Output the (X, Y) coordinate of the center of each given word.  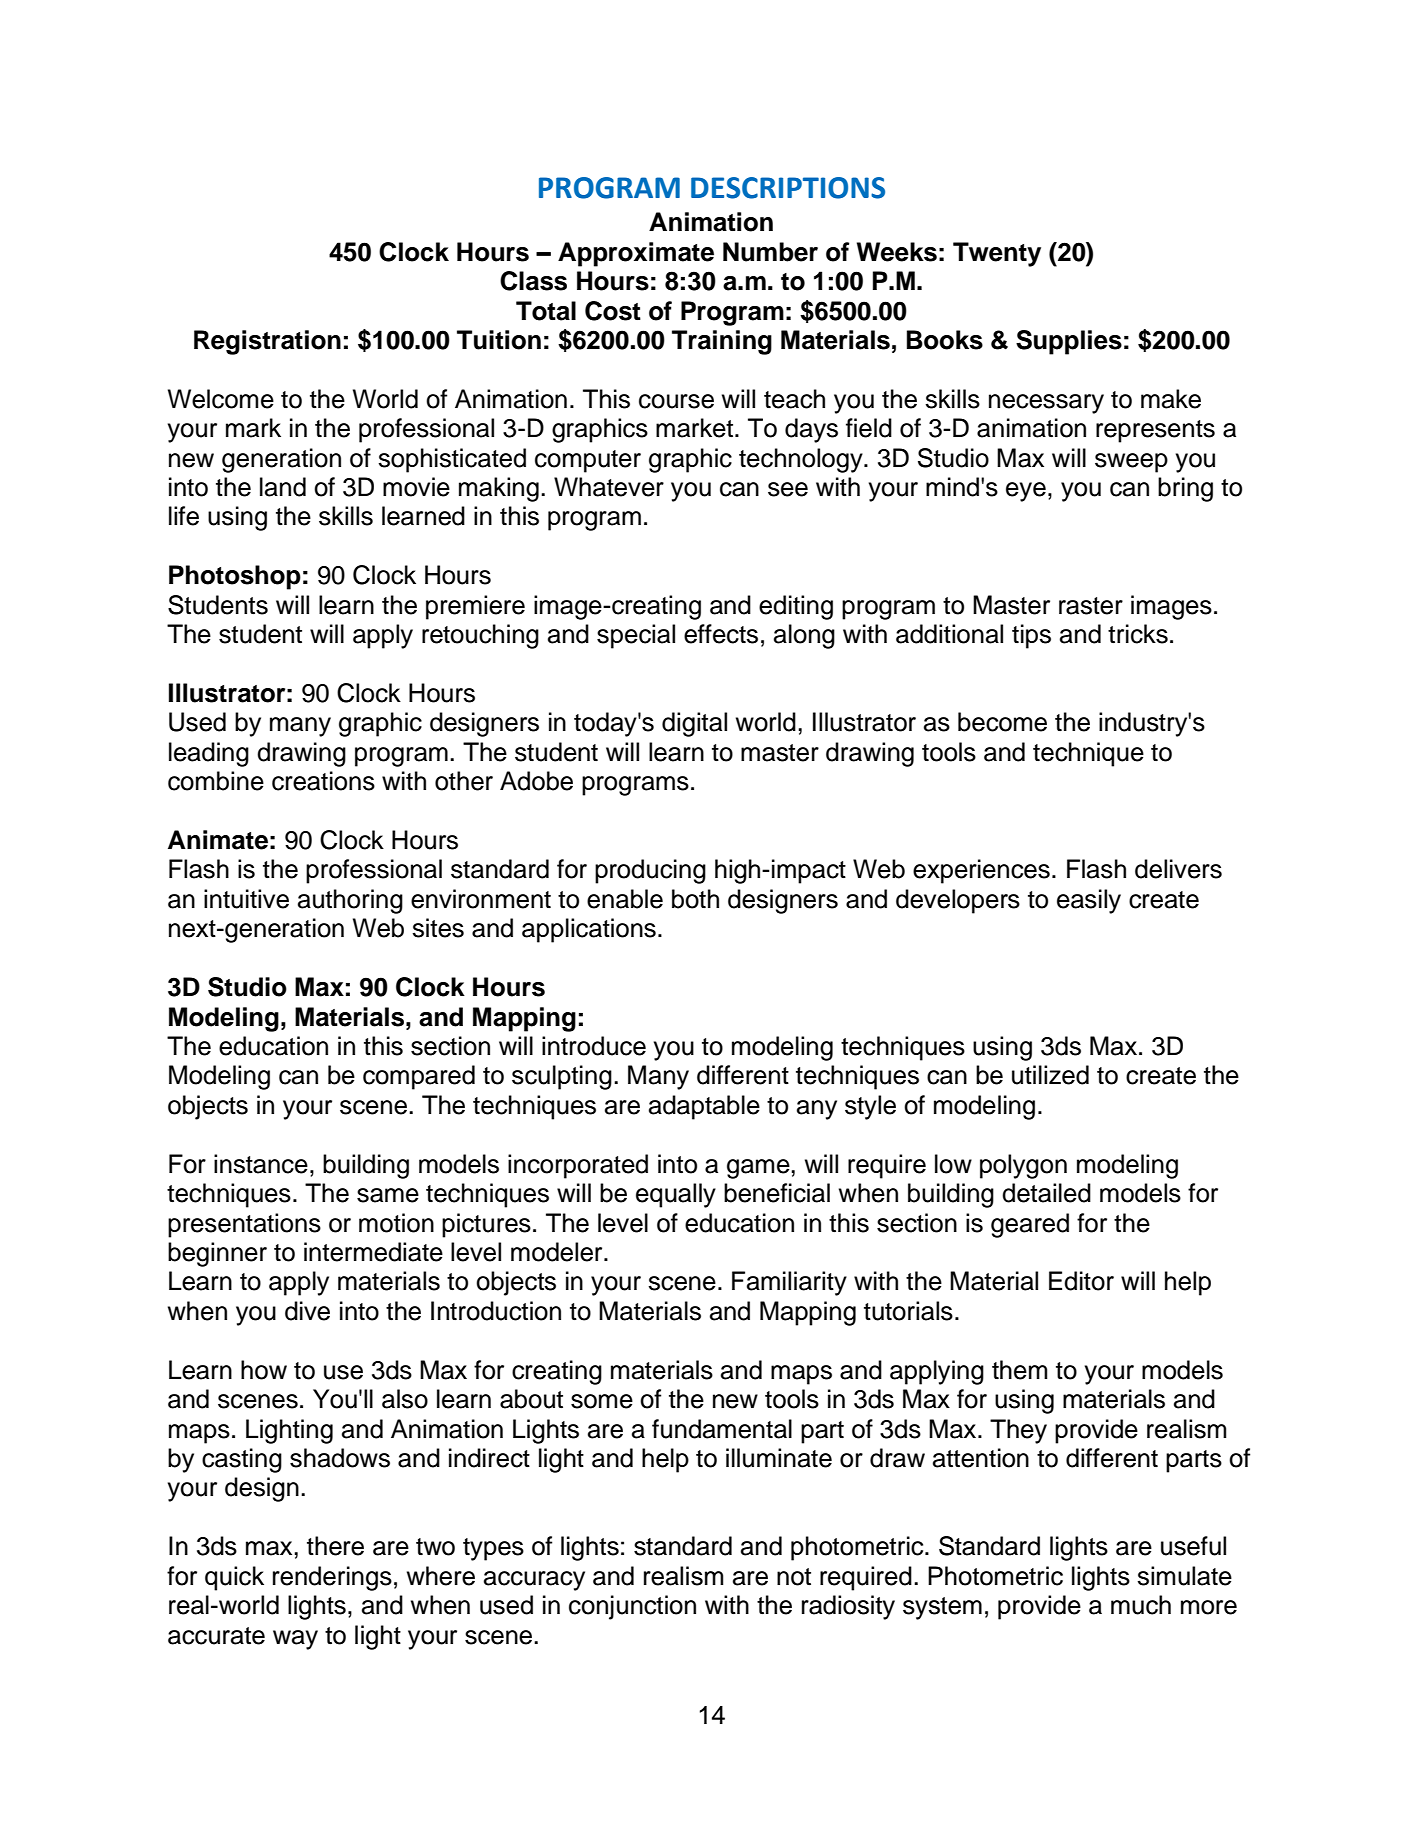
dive (307, 1311)
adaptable (704, 1107)
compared (419, 1077)
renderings (332, 1578)
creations (323, 781)
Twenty (997, 254)
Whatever (609, 487)
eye (1026, 492)
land (283, 487)
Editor (1081, 1281)
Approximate (636, 254)
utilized (1050, 1075)
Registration (267, 342)
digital (694, 724)
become (1002, 722)
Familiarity (789, 1283)
